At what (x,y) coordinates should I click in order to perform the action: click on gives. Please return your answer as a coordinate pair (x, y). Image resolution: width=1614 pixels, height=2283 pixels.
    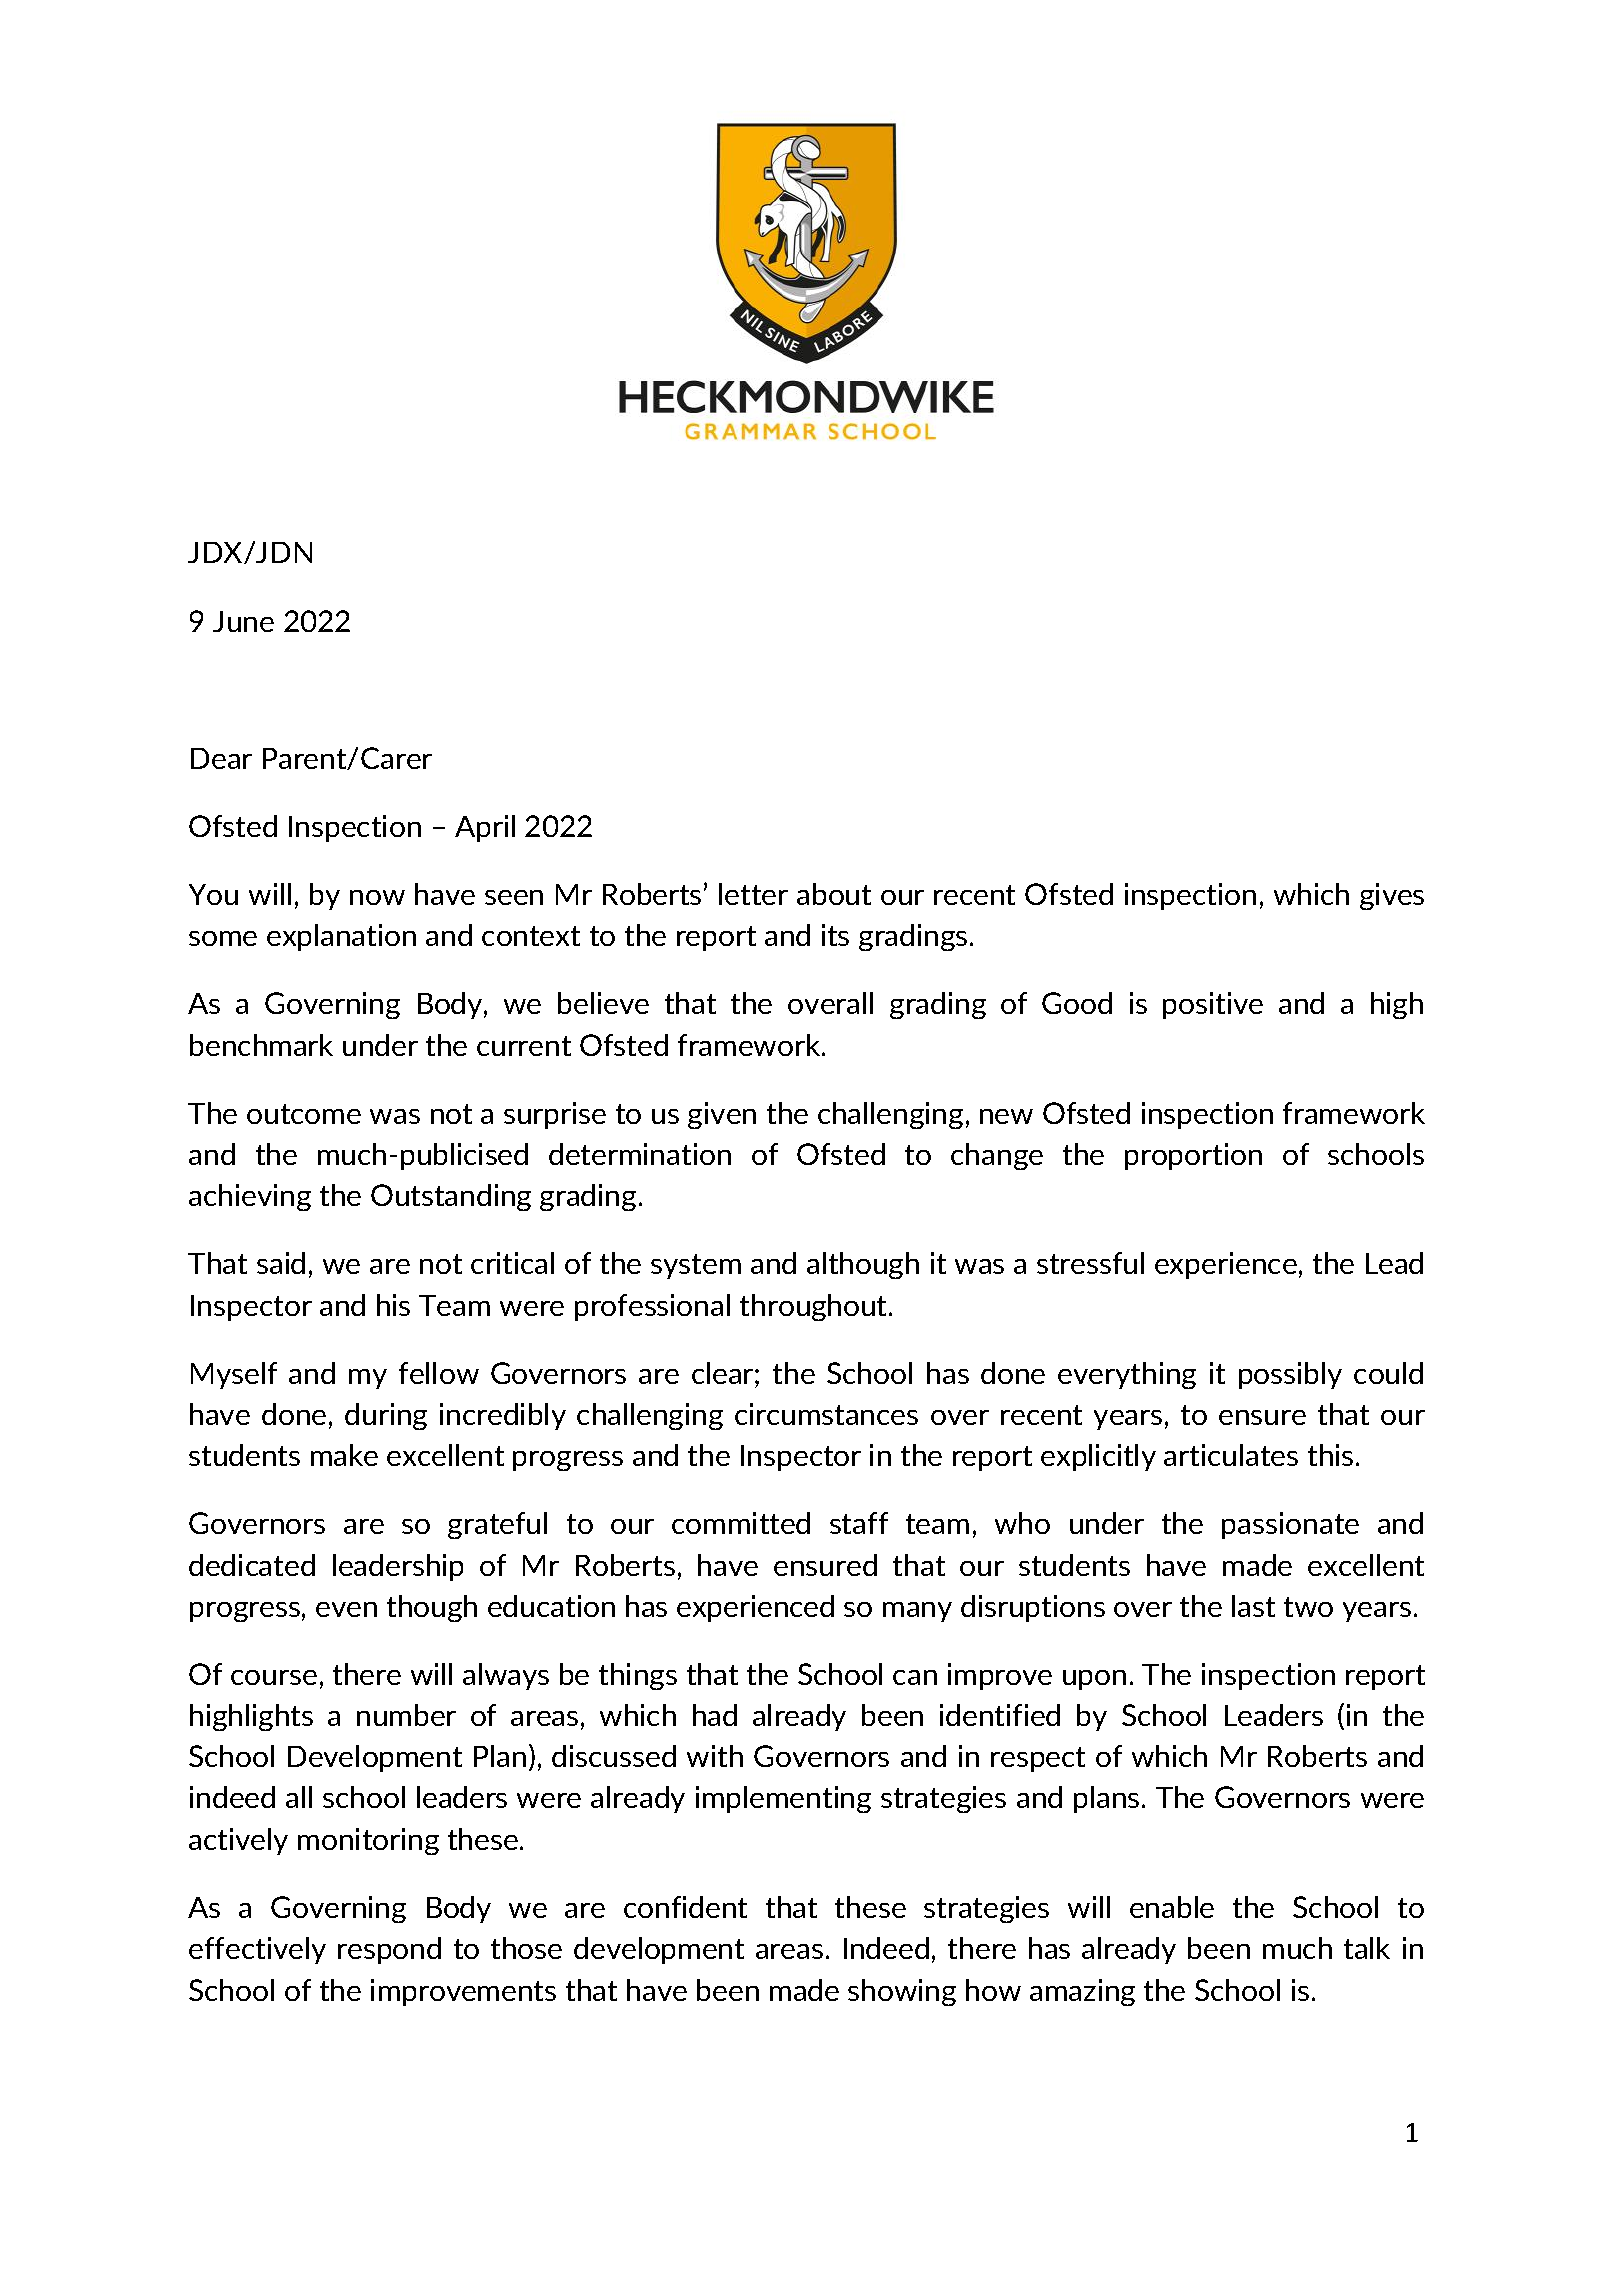
    Looking at the image, I should click on (1392, 896).
